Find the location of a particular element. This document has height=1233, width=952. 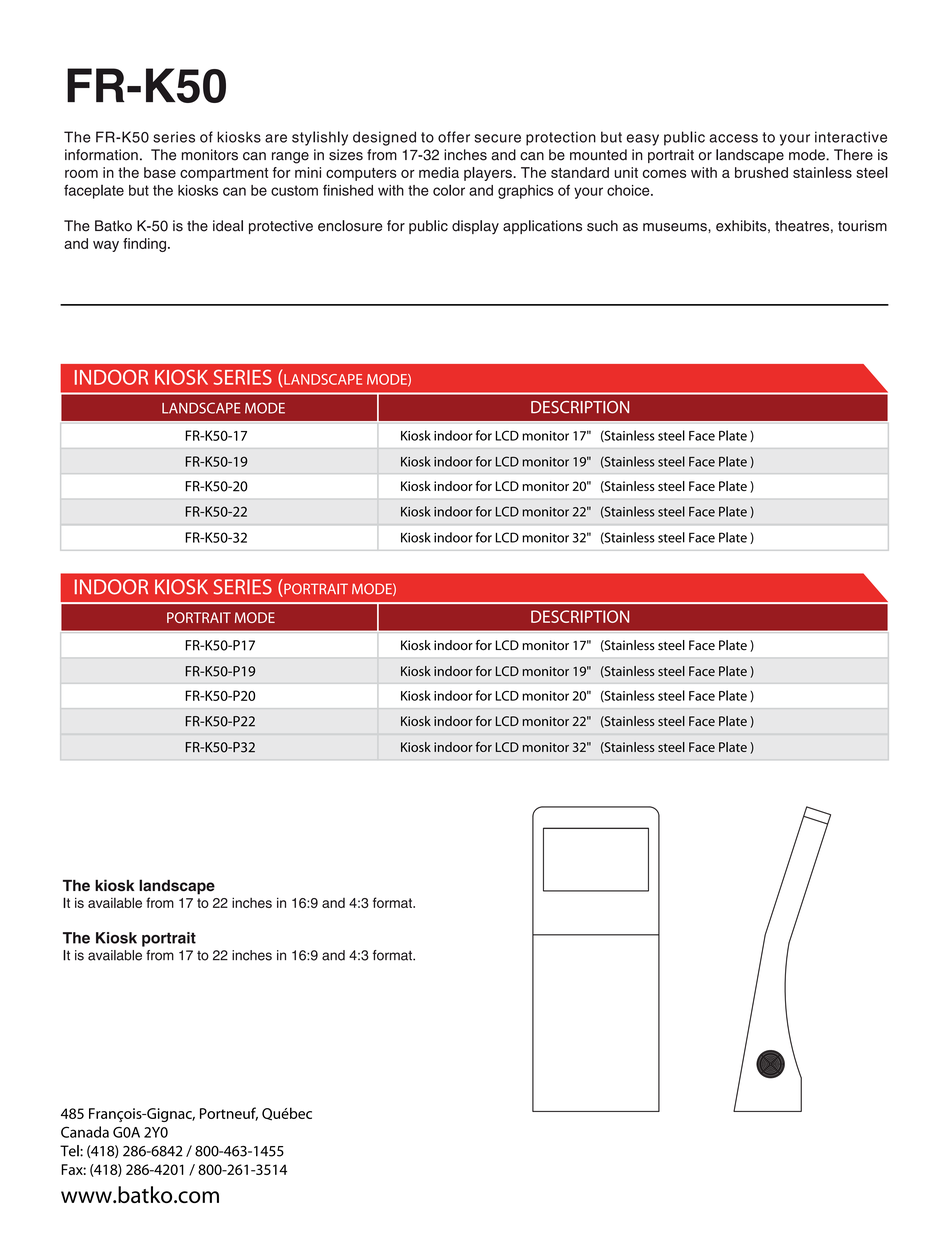

protective is located at coordinates (281, 227).
